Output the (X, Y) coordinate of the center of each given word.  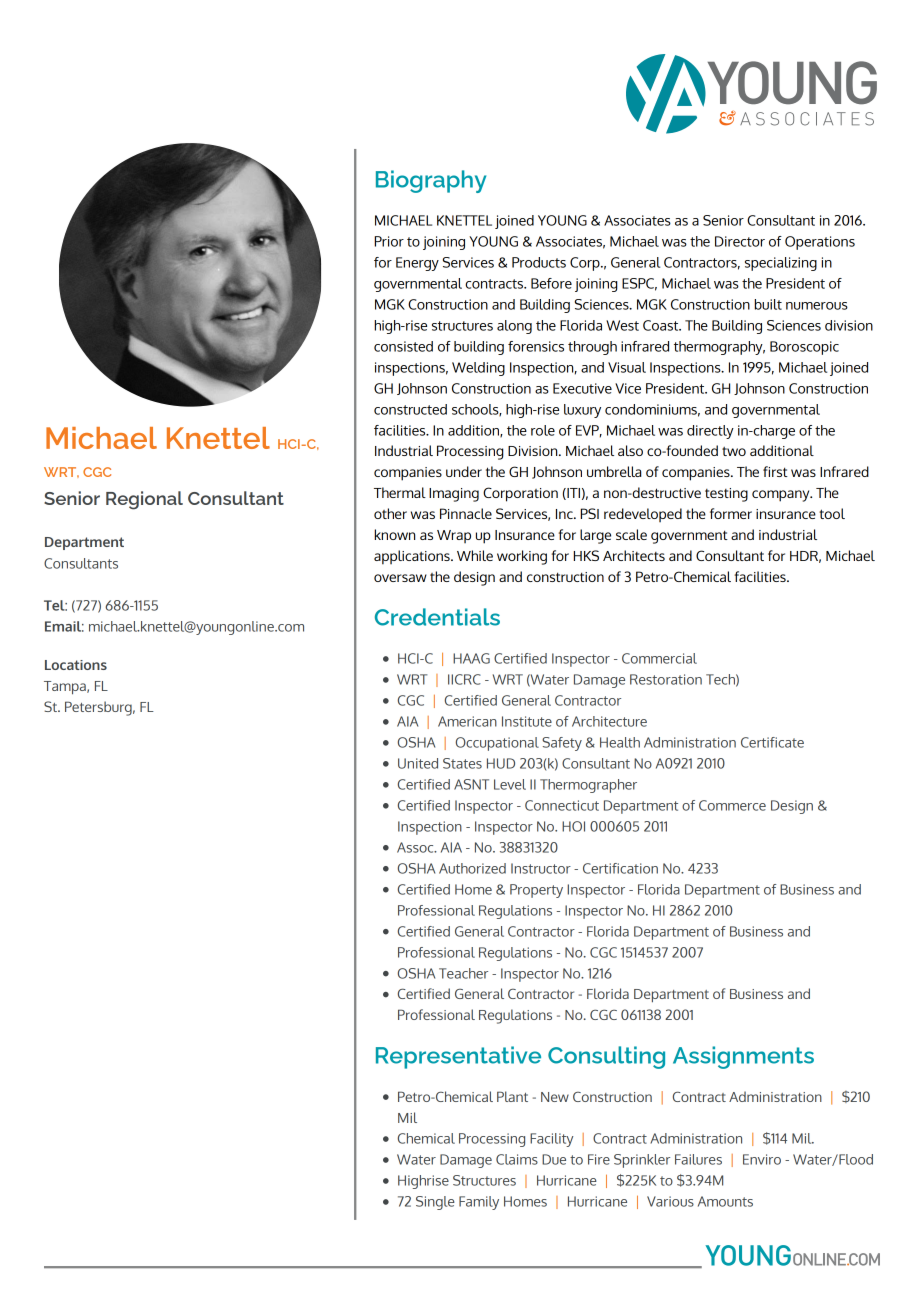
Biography (431, 181)
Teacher (463, 973)
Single (435, 1203)
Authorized (472, 868)
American (467, 721)
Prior (389, 241)
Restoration (666, 679)
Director (740, 241)
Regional (144, 500)
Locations (76, 665)
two (734, 451)
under (464, 471)
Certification (620, 868)
